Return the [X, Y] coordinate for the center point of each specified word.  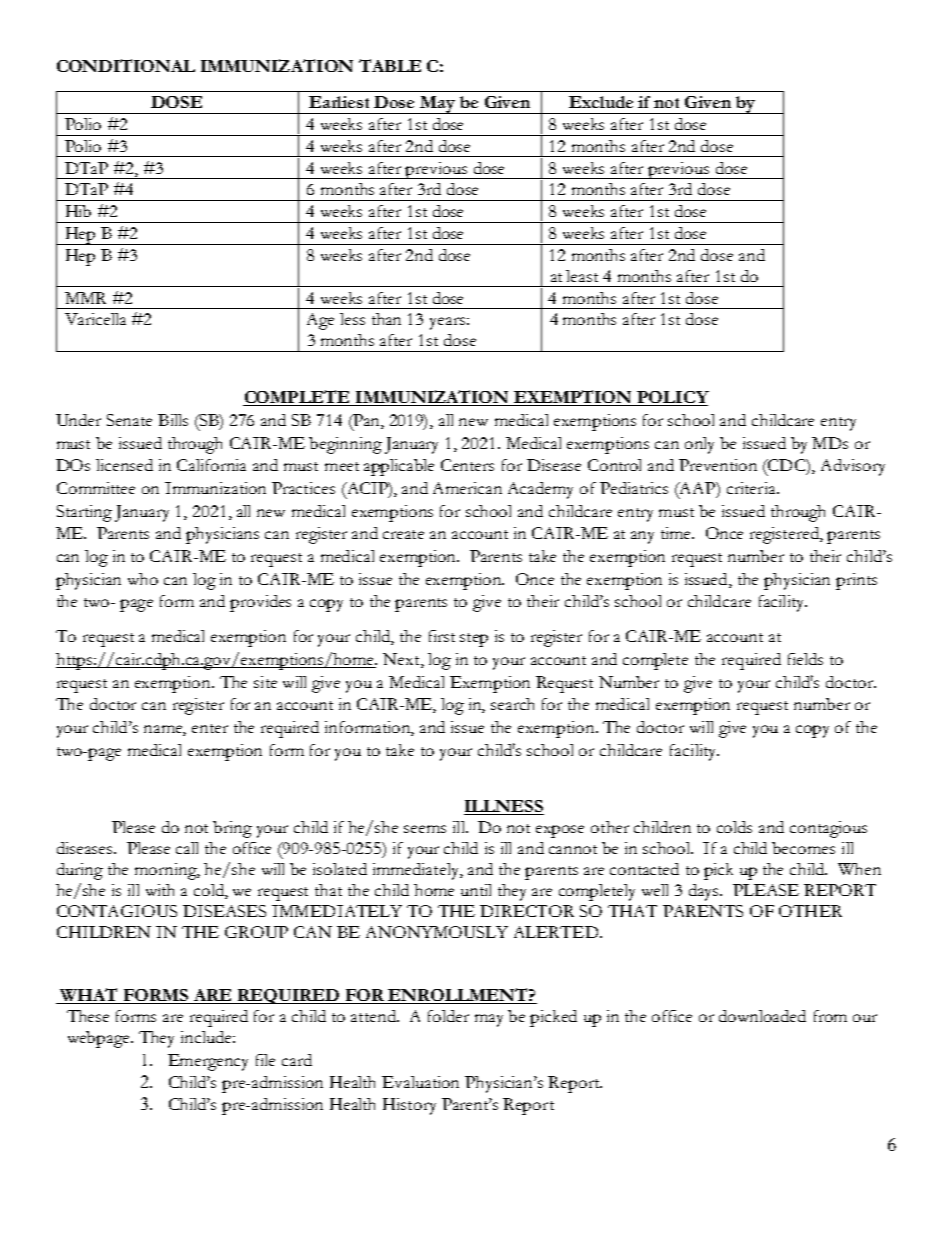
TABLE [390, 65]
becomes [803, 848]
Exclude [601, 102]
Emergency [208, 1062]
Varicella [95, 319]
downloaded [762, 1016]
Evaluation [420, 1082]
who [143, 579]
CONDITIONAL [126, 65]
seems [425, 829]
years [447, 323]
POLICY [672, 398]
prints [856, 581]
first [442, 636]
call [187, 848]
